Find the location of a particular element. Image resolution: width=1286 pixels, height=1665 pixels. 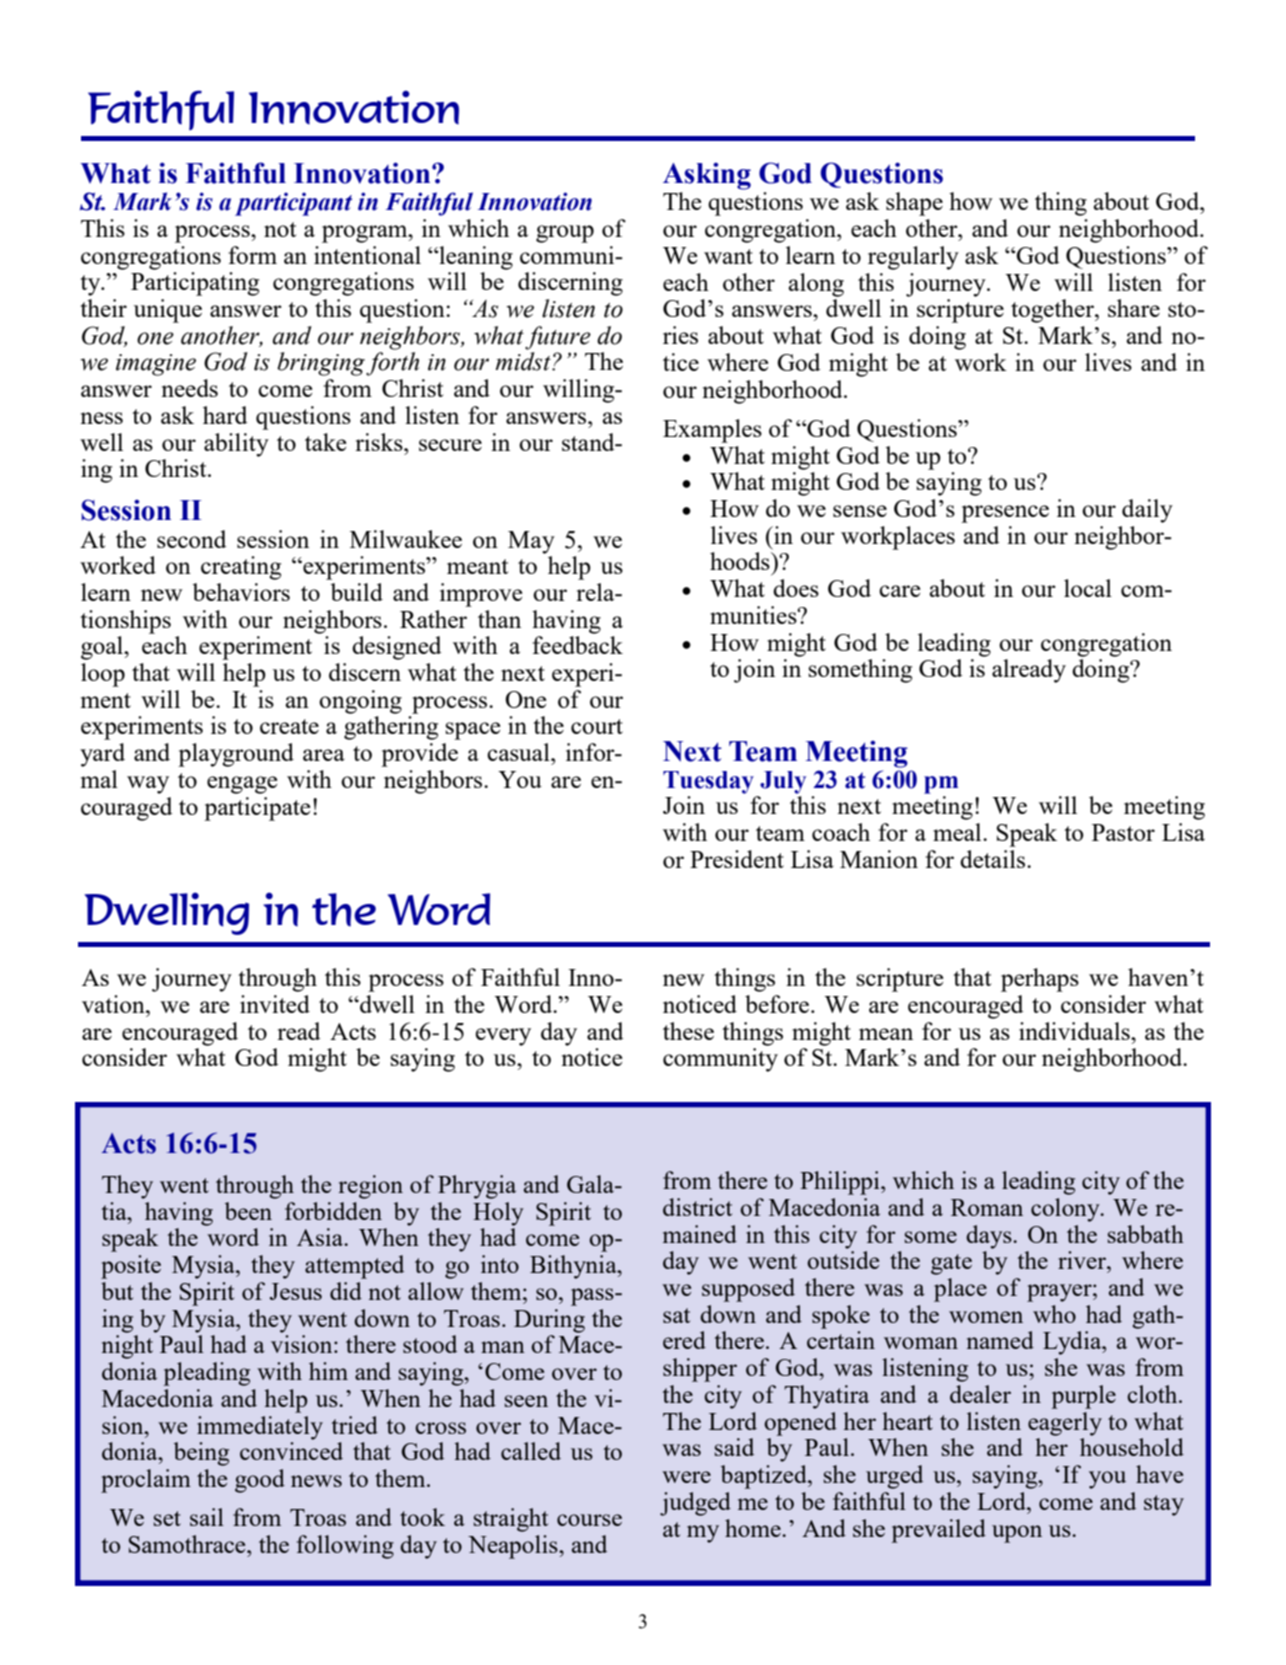

participate is located at coordinates (257, 809).
